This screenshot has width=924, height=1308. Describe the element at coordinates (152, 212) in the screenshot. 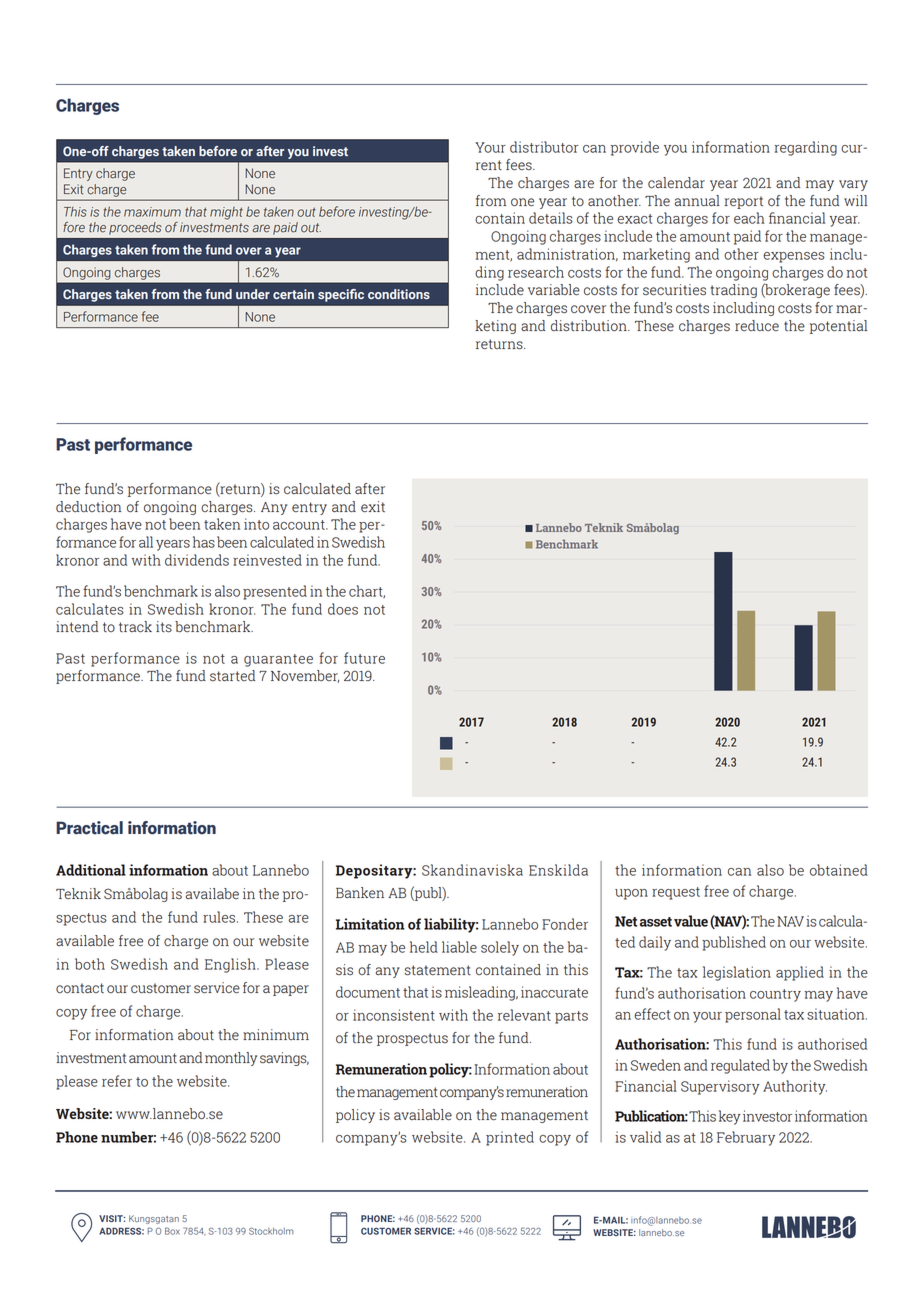

I see `maximum` at that location.
